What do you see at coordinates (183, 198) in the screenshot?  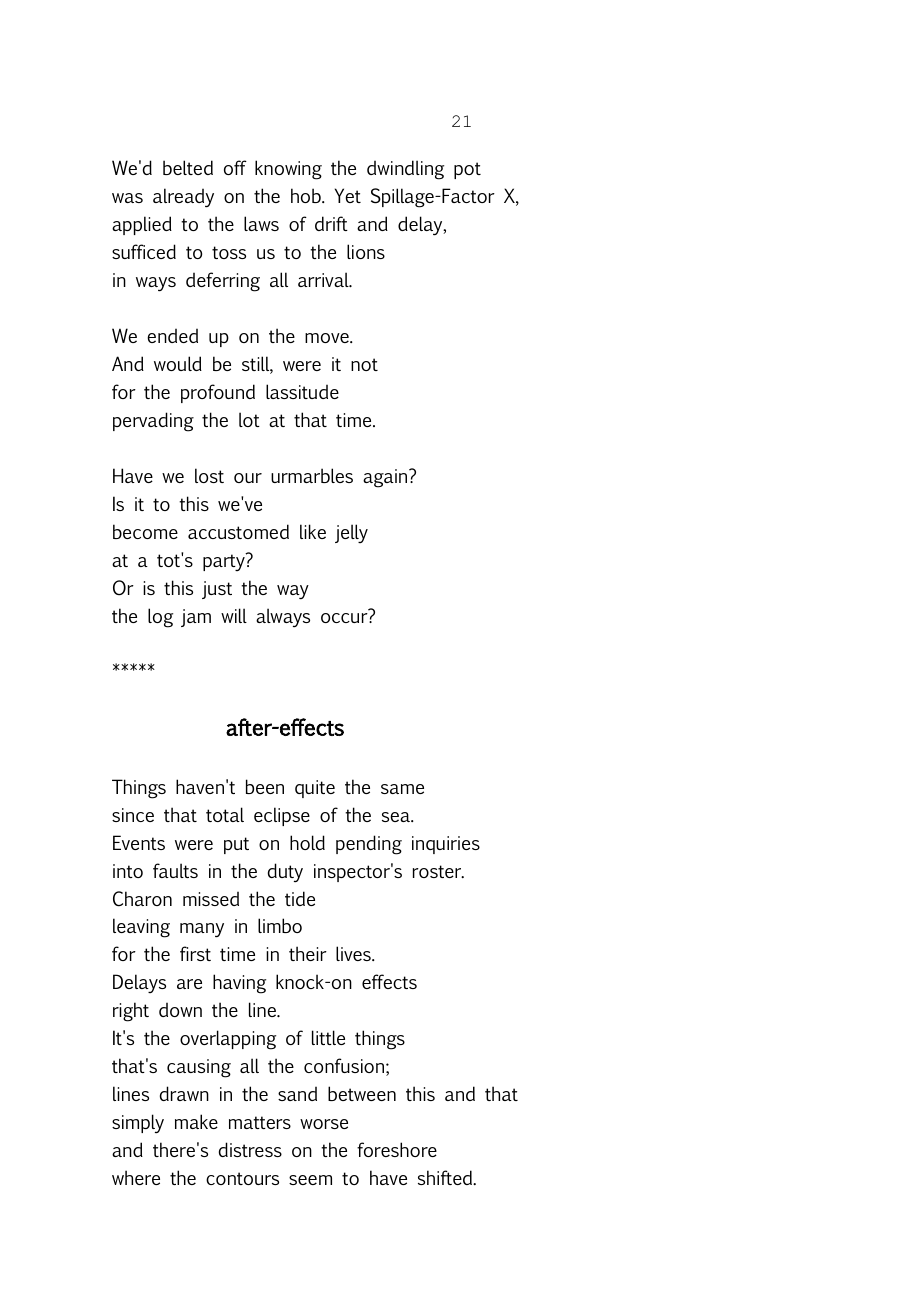 I see `already` at bounding box center [183, 198].
